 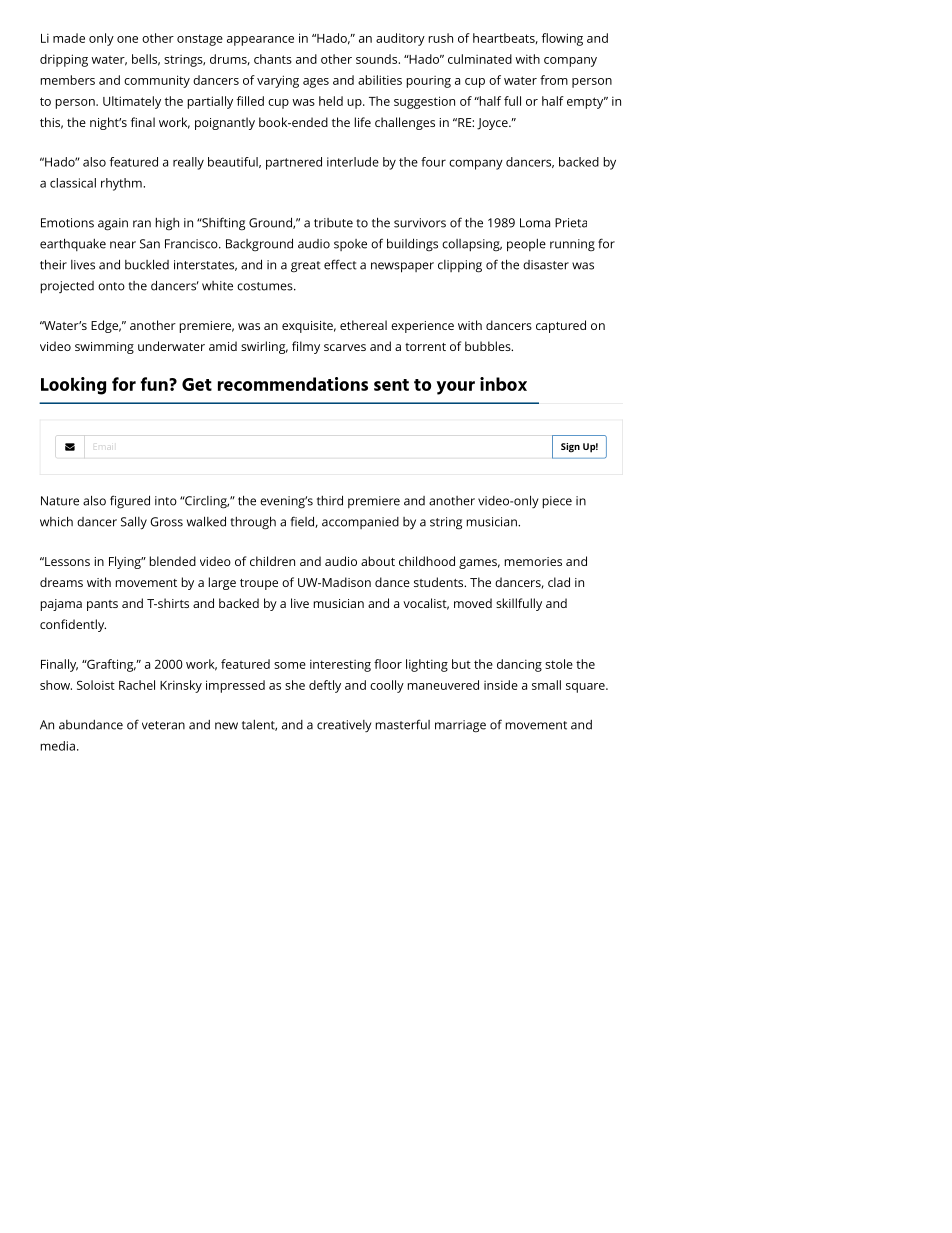 I want to click on children, so click(x=272, y=561).
